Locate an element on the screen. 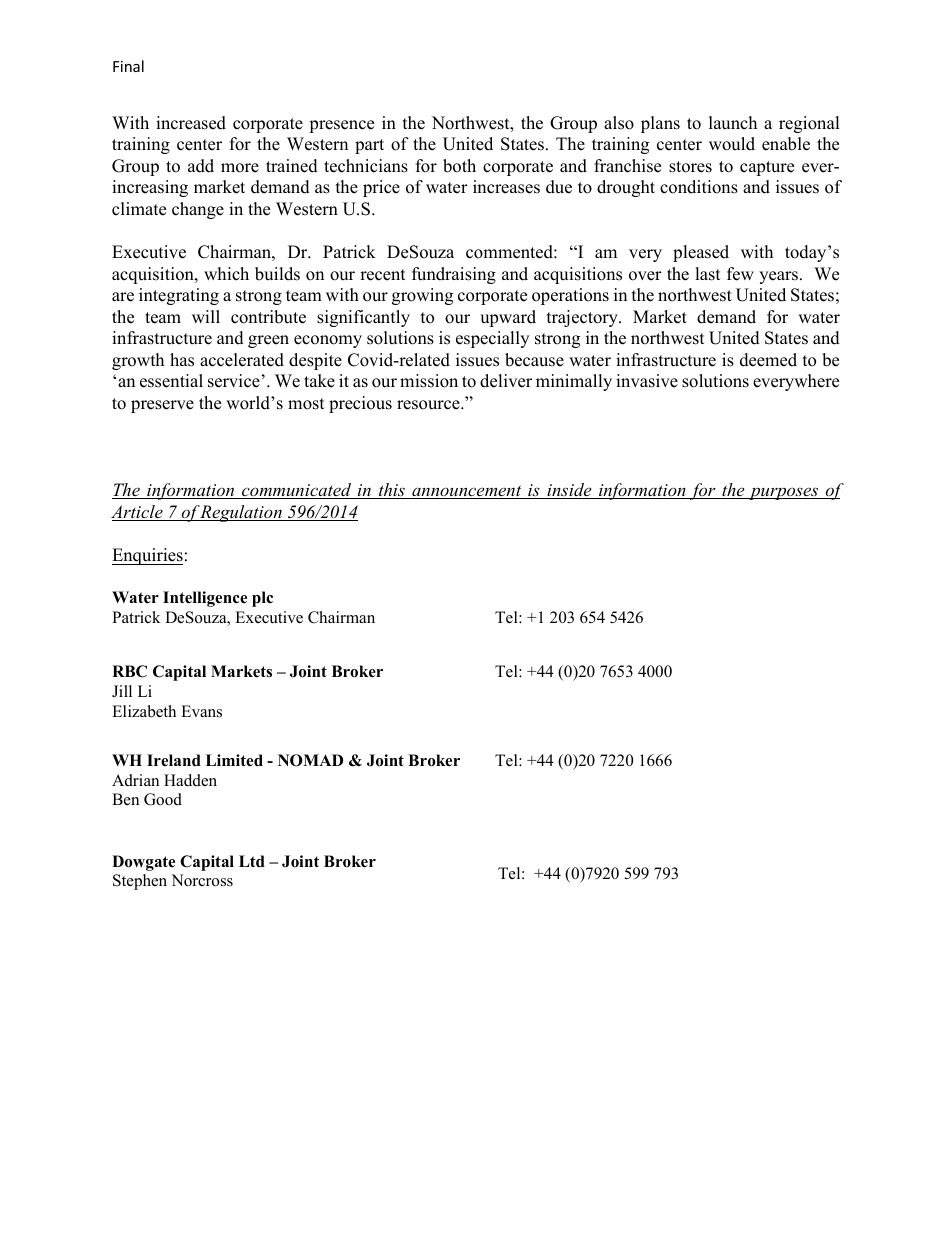 The width and height of the screenshot is (952, 1233). NOMAD is located at coordinates (310, 760).
